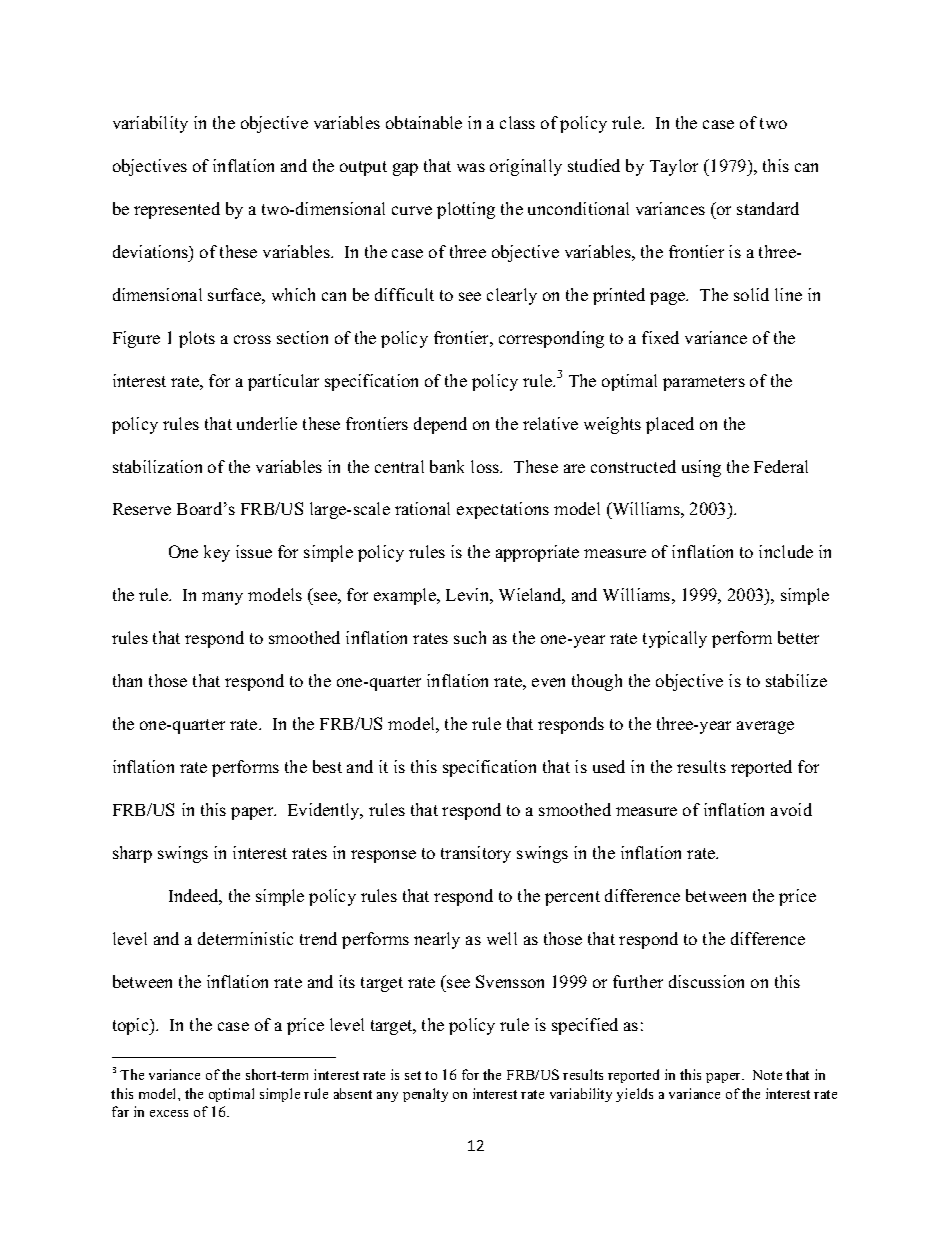  I want to click on many, so click(222, 598).
